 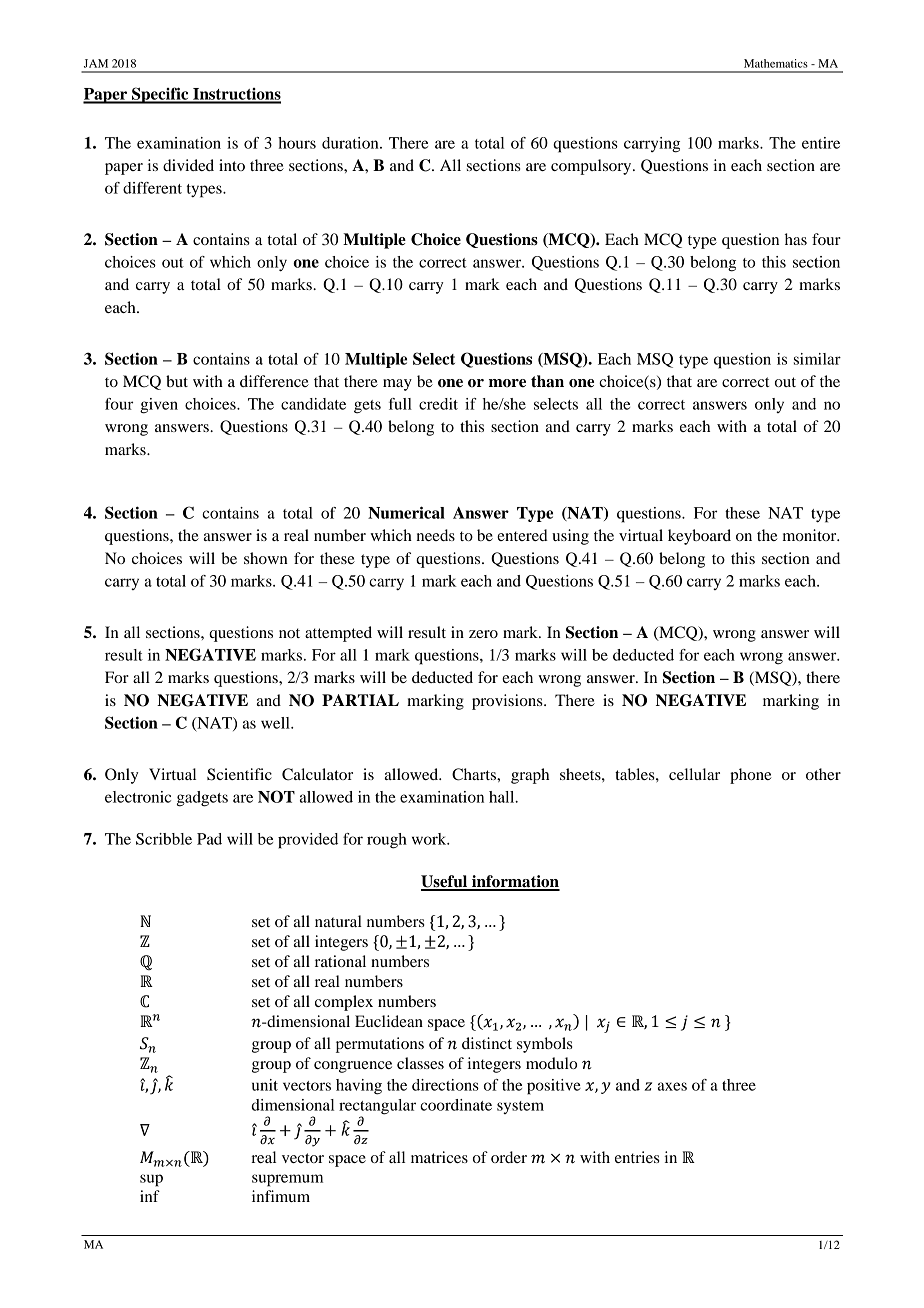 I want to click on supremum, so click(x=287, y=1180).
